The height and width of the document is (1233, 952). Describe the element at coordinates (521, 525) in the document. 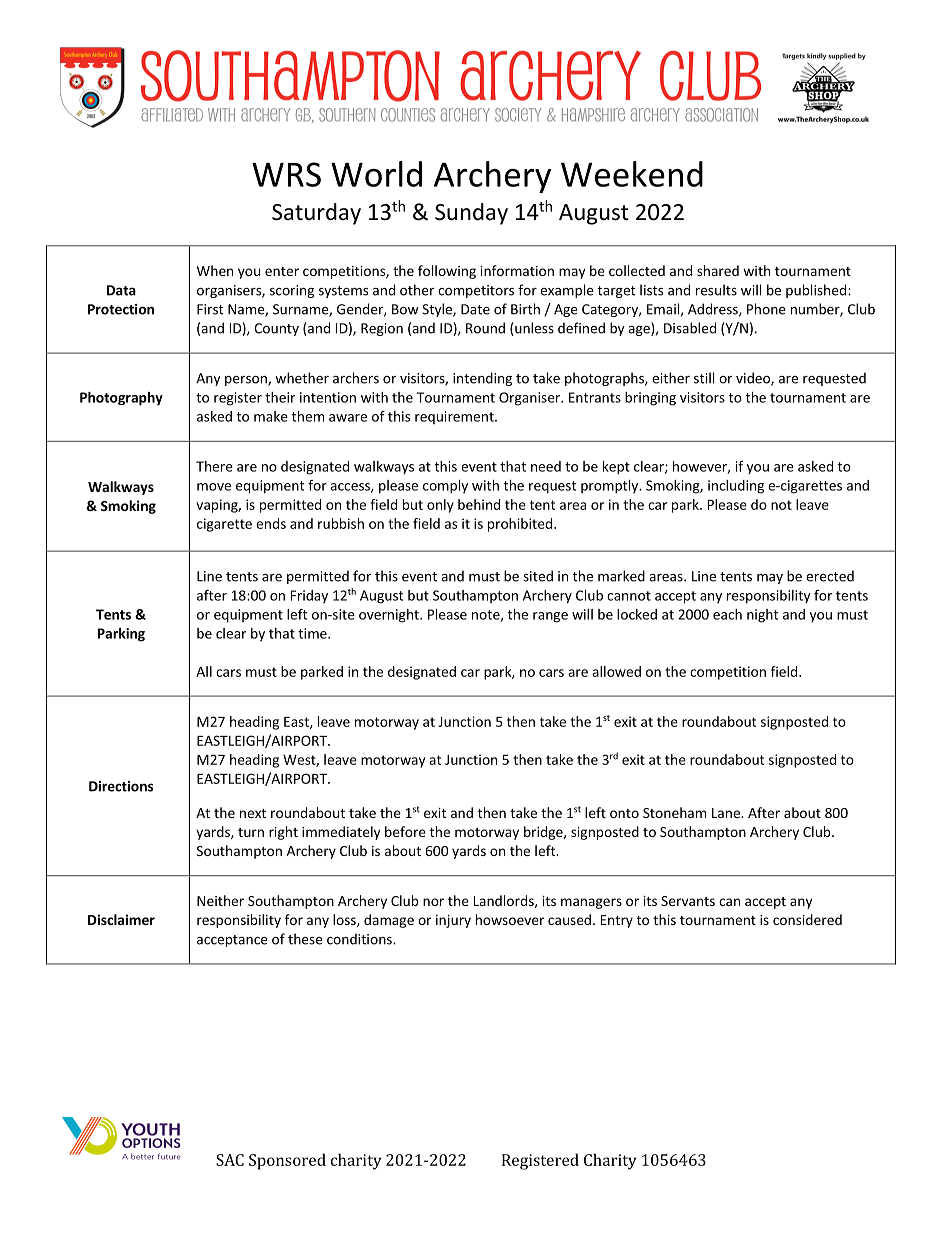

I see `prohibited` at that location.
